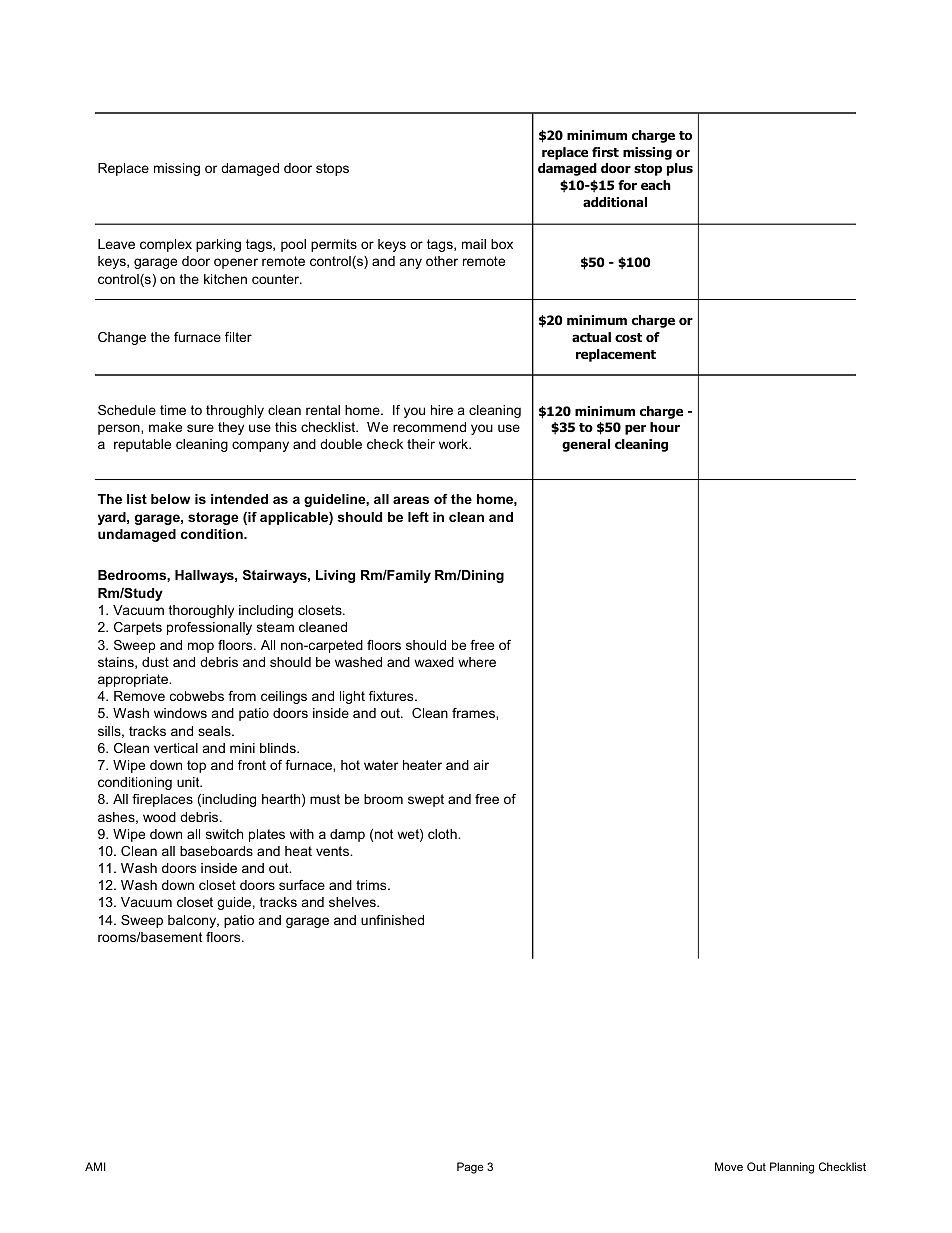 The width and height of the screenshot is (952, 1233). Describe the element at coordinates (443, 834) in the screenshot. I see `cloth` at that location.
